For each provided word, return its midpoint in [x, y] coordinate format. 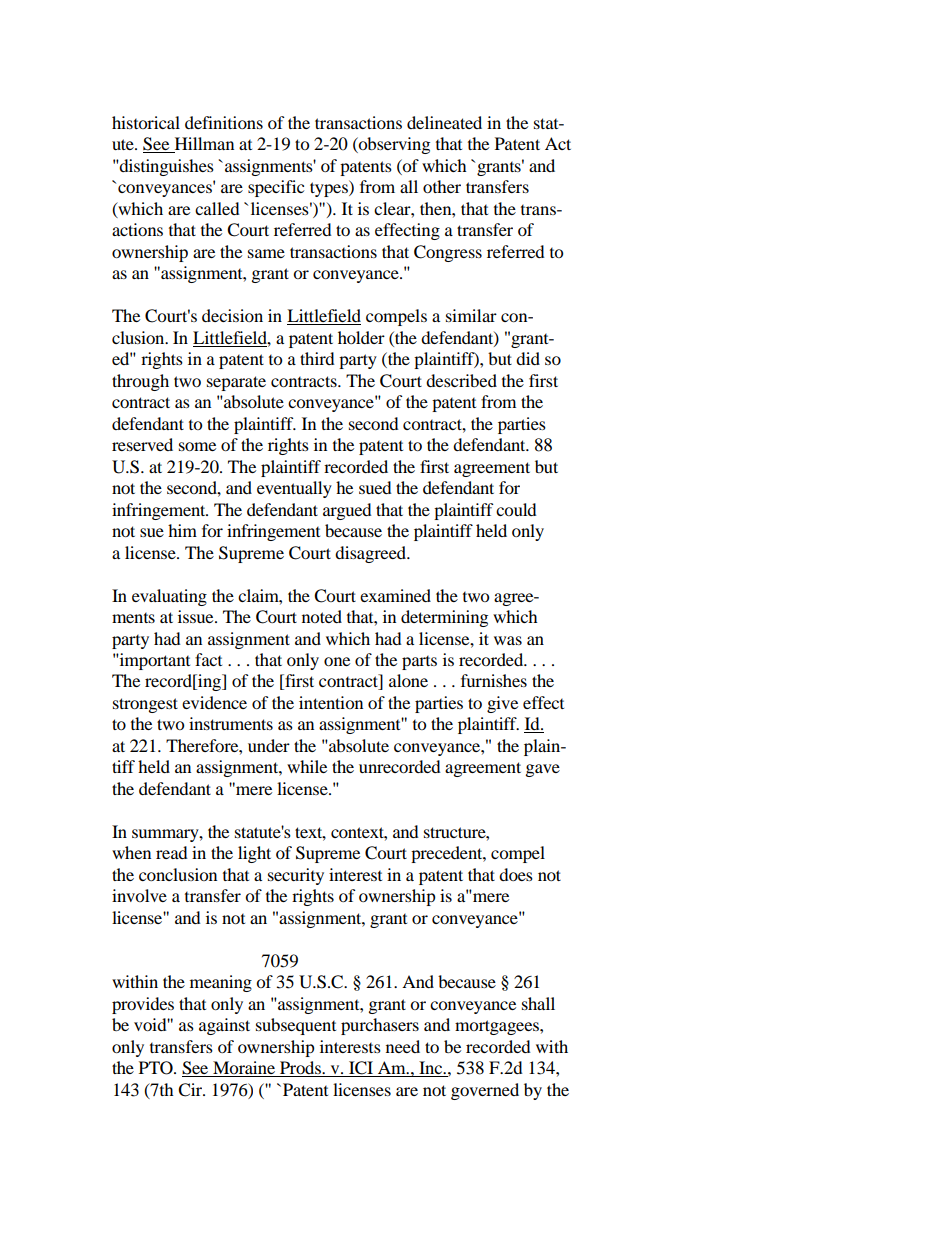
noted [322, 616]
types [330, 188]
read [172, 852]
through [140, 382]
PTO [157, 1068]
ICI [361, 1069]
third [317, 358]
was [508, 640]
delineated [444, 122]
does [516, 874]
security [296, 876]
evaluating [169, 597]
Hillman [203, 145]
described [461, 380]
